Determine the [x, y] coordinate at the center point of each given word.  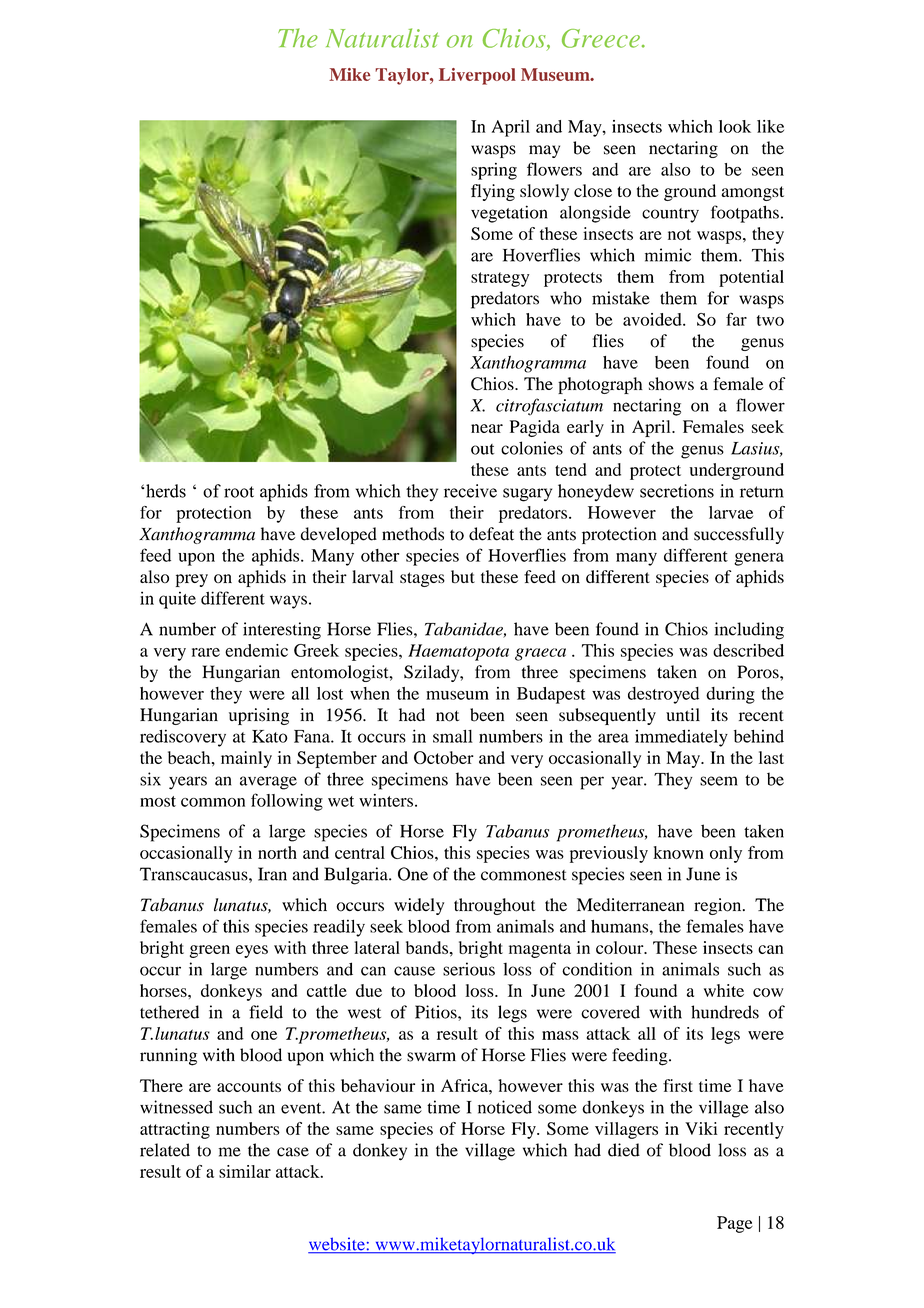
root [239, 492]
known [678, 852]
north [277, 852]
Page [735, 1224]
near [487, 428]
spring [494, 171]
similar [245, 1171]
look [735, 126]
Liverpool [477, 76]
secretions [677, 491]
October [444, 757]
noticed [505, 1107]
